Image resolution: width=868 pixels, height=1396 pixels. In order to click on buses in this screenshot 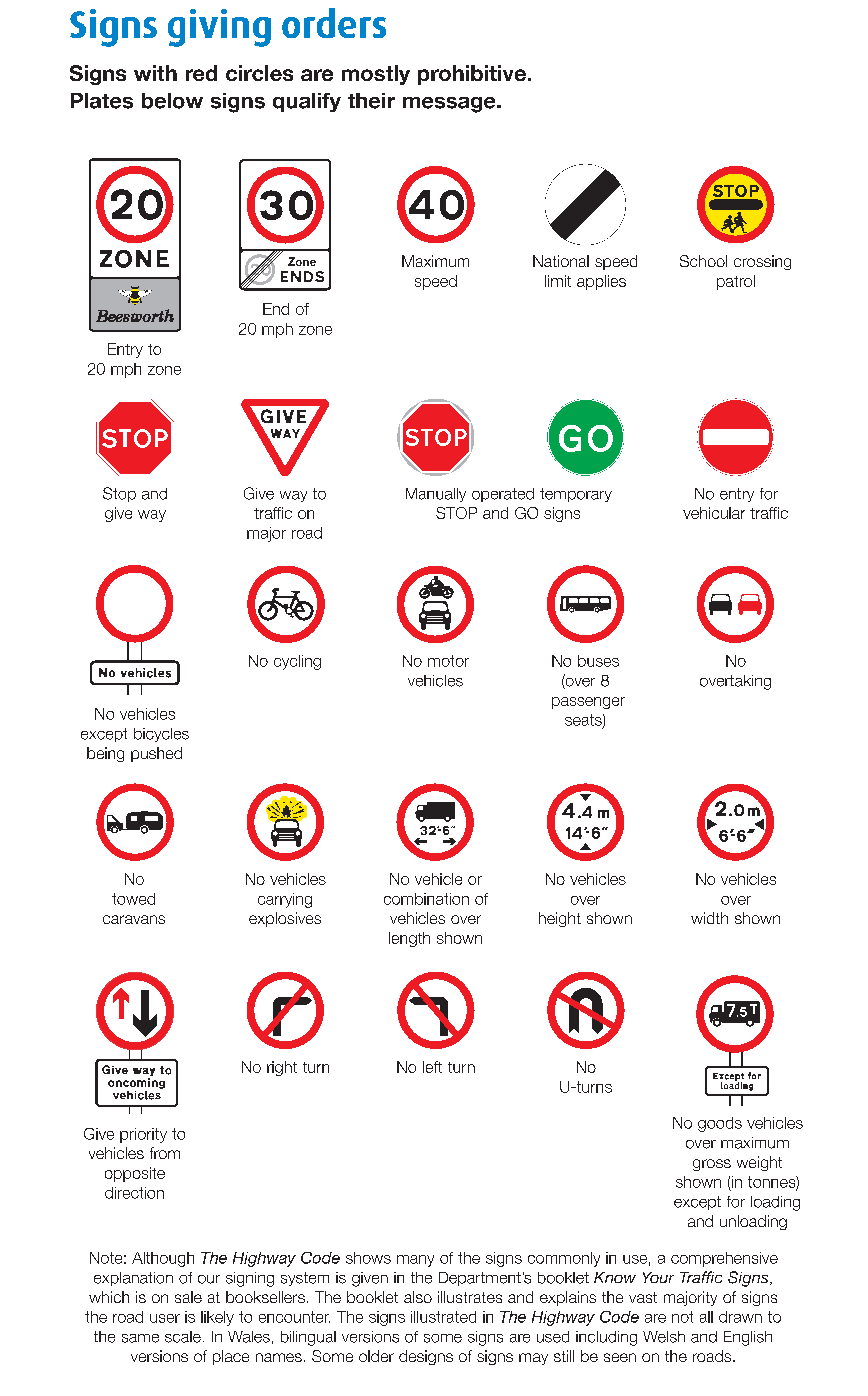, I will do `click(598, 661)`.
